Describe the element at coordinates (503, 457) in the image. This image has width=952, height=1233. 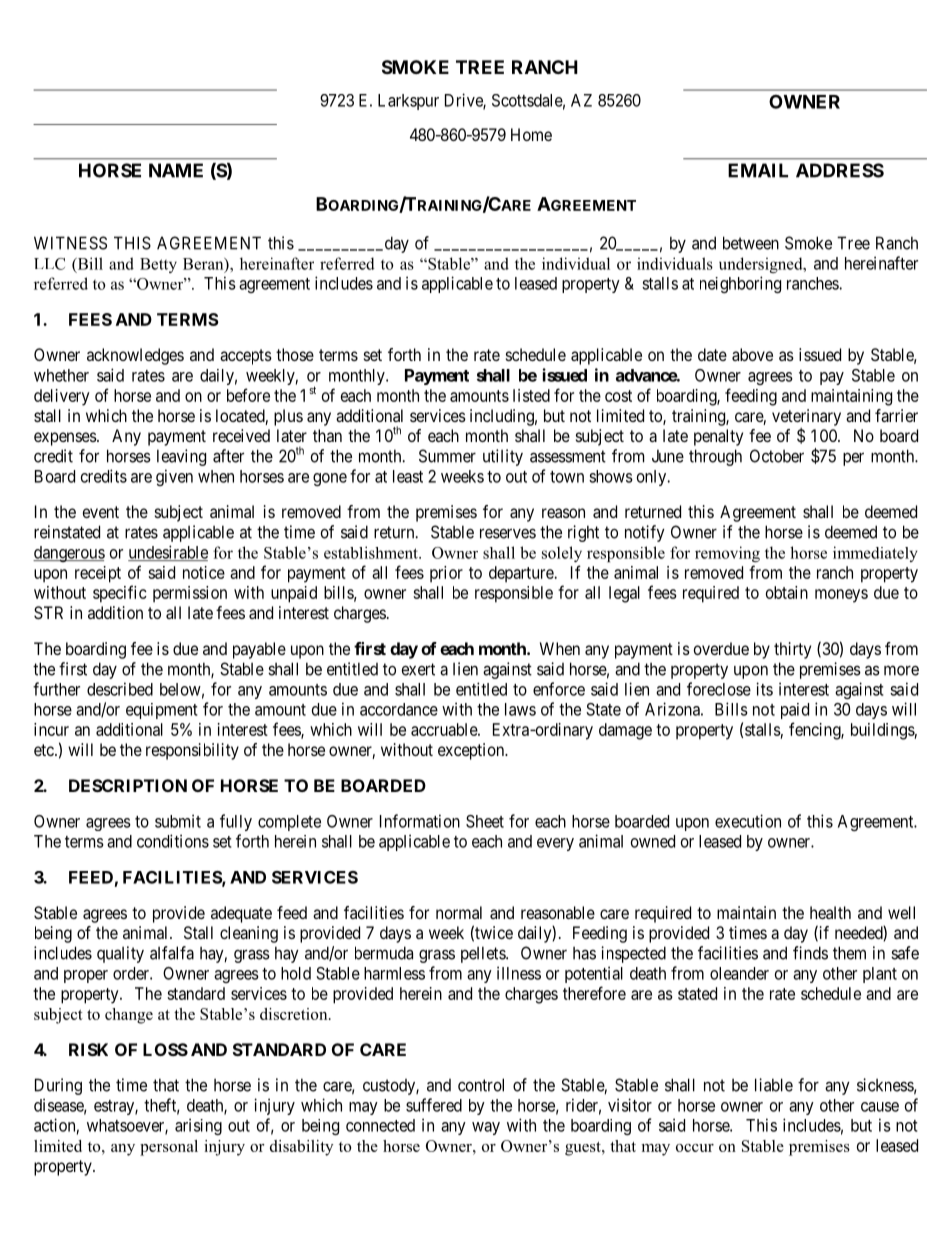
I see `utility` at that location.
